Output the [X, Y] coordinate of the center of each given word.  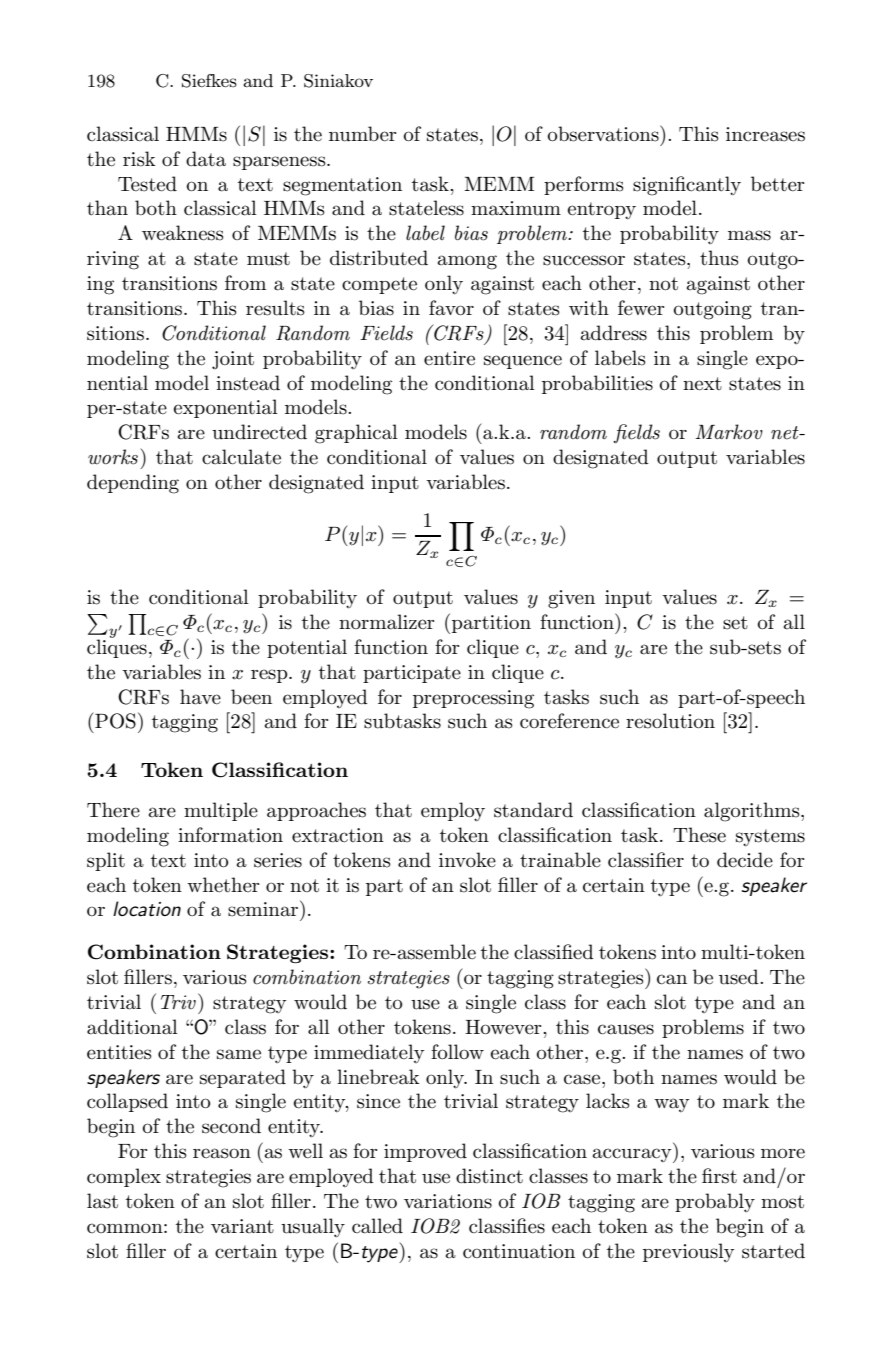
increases [765, 134]
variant [242, 1226]
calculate [241, 457]
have [200, 697]
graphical [356, 434]
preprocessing [473, 699]
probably [715, 1203]
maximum [516, 208]
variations [448, 1201]
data [206, 159]
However [504, 1027]
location [147, 909]
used [740, 977]
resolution [670, 721]
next [702, 384]
